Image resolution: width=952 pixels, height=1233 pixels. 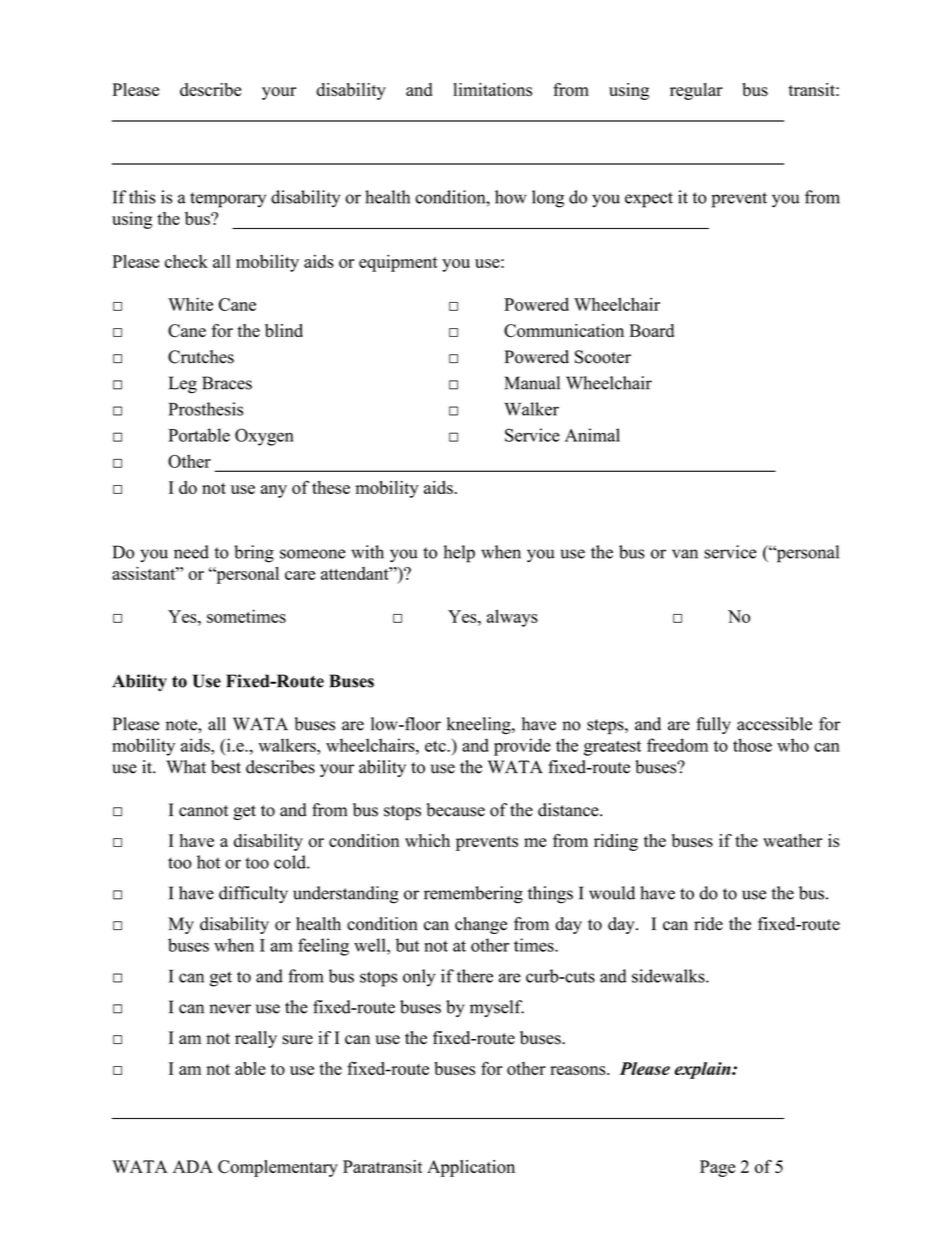 What do you see at coordinates (254, 554) in the page?
I see `bring` at bounding box center [254, 554].
